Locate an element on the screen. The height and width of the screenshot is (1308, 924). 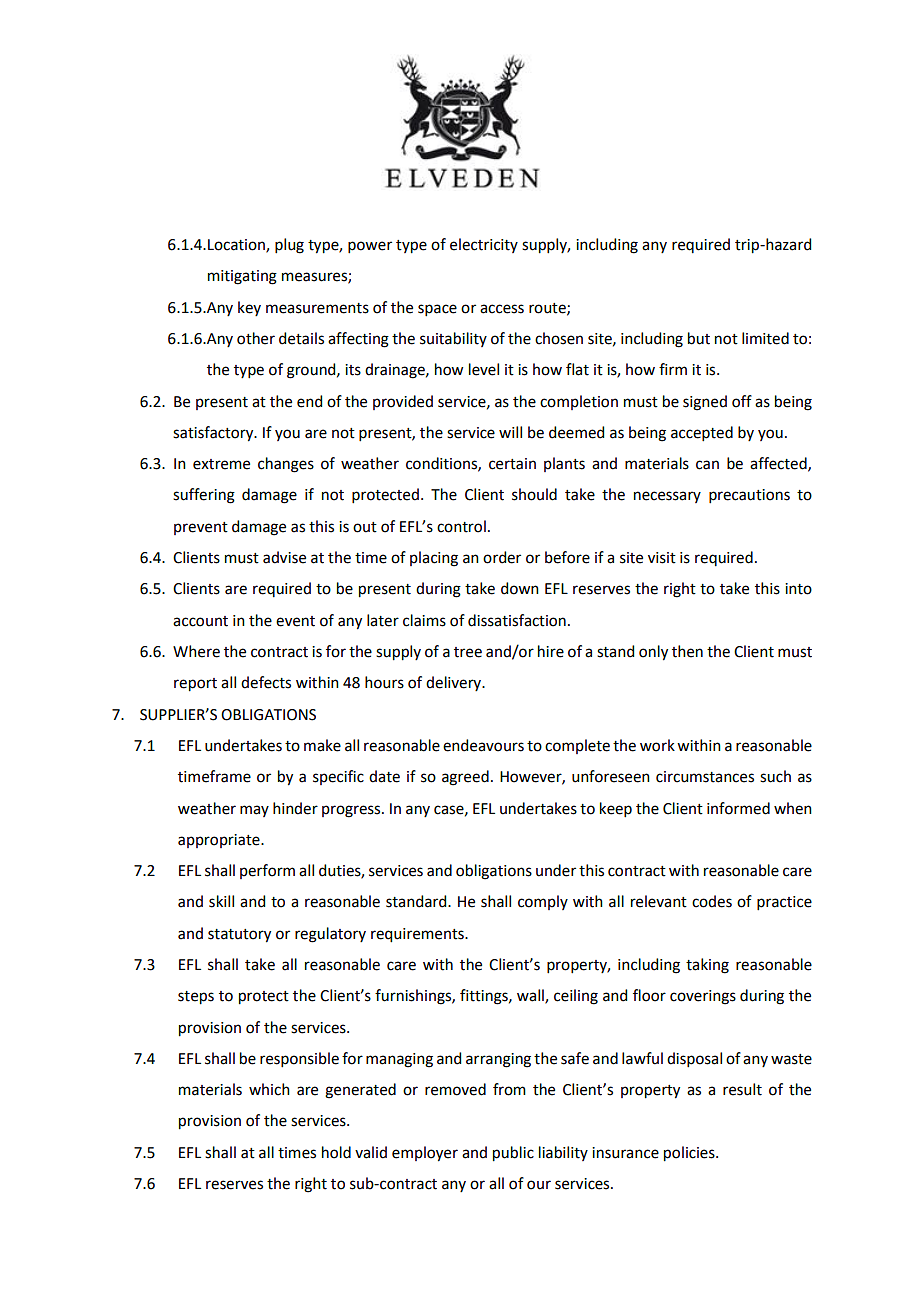
changes is located at coordinates (286, 465).
